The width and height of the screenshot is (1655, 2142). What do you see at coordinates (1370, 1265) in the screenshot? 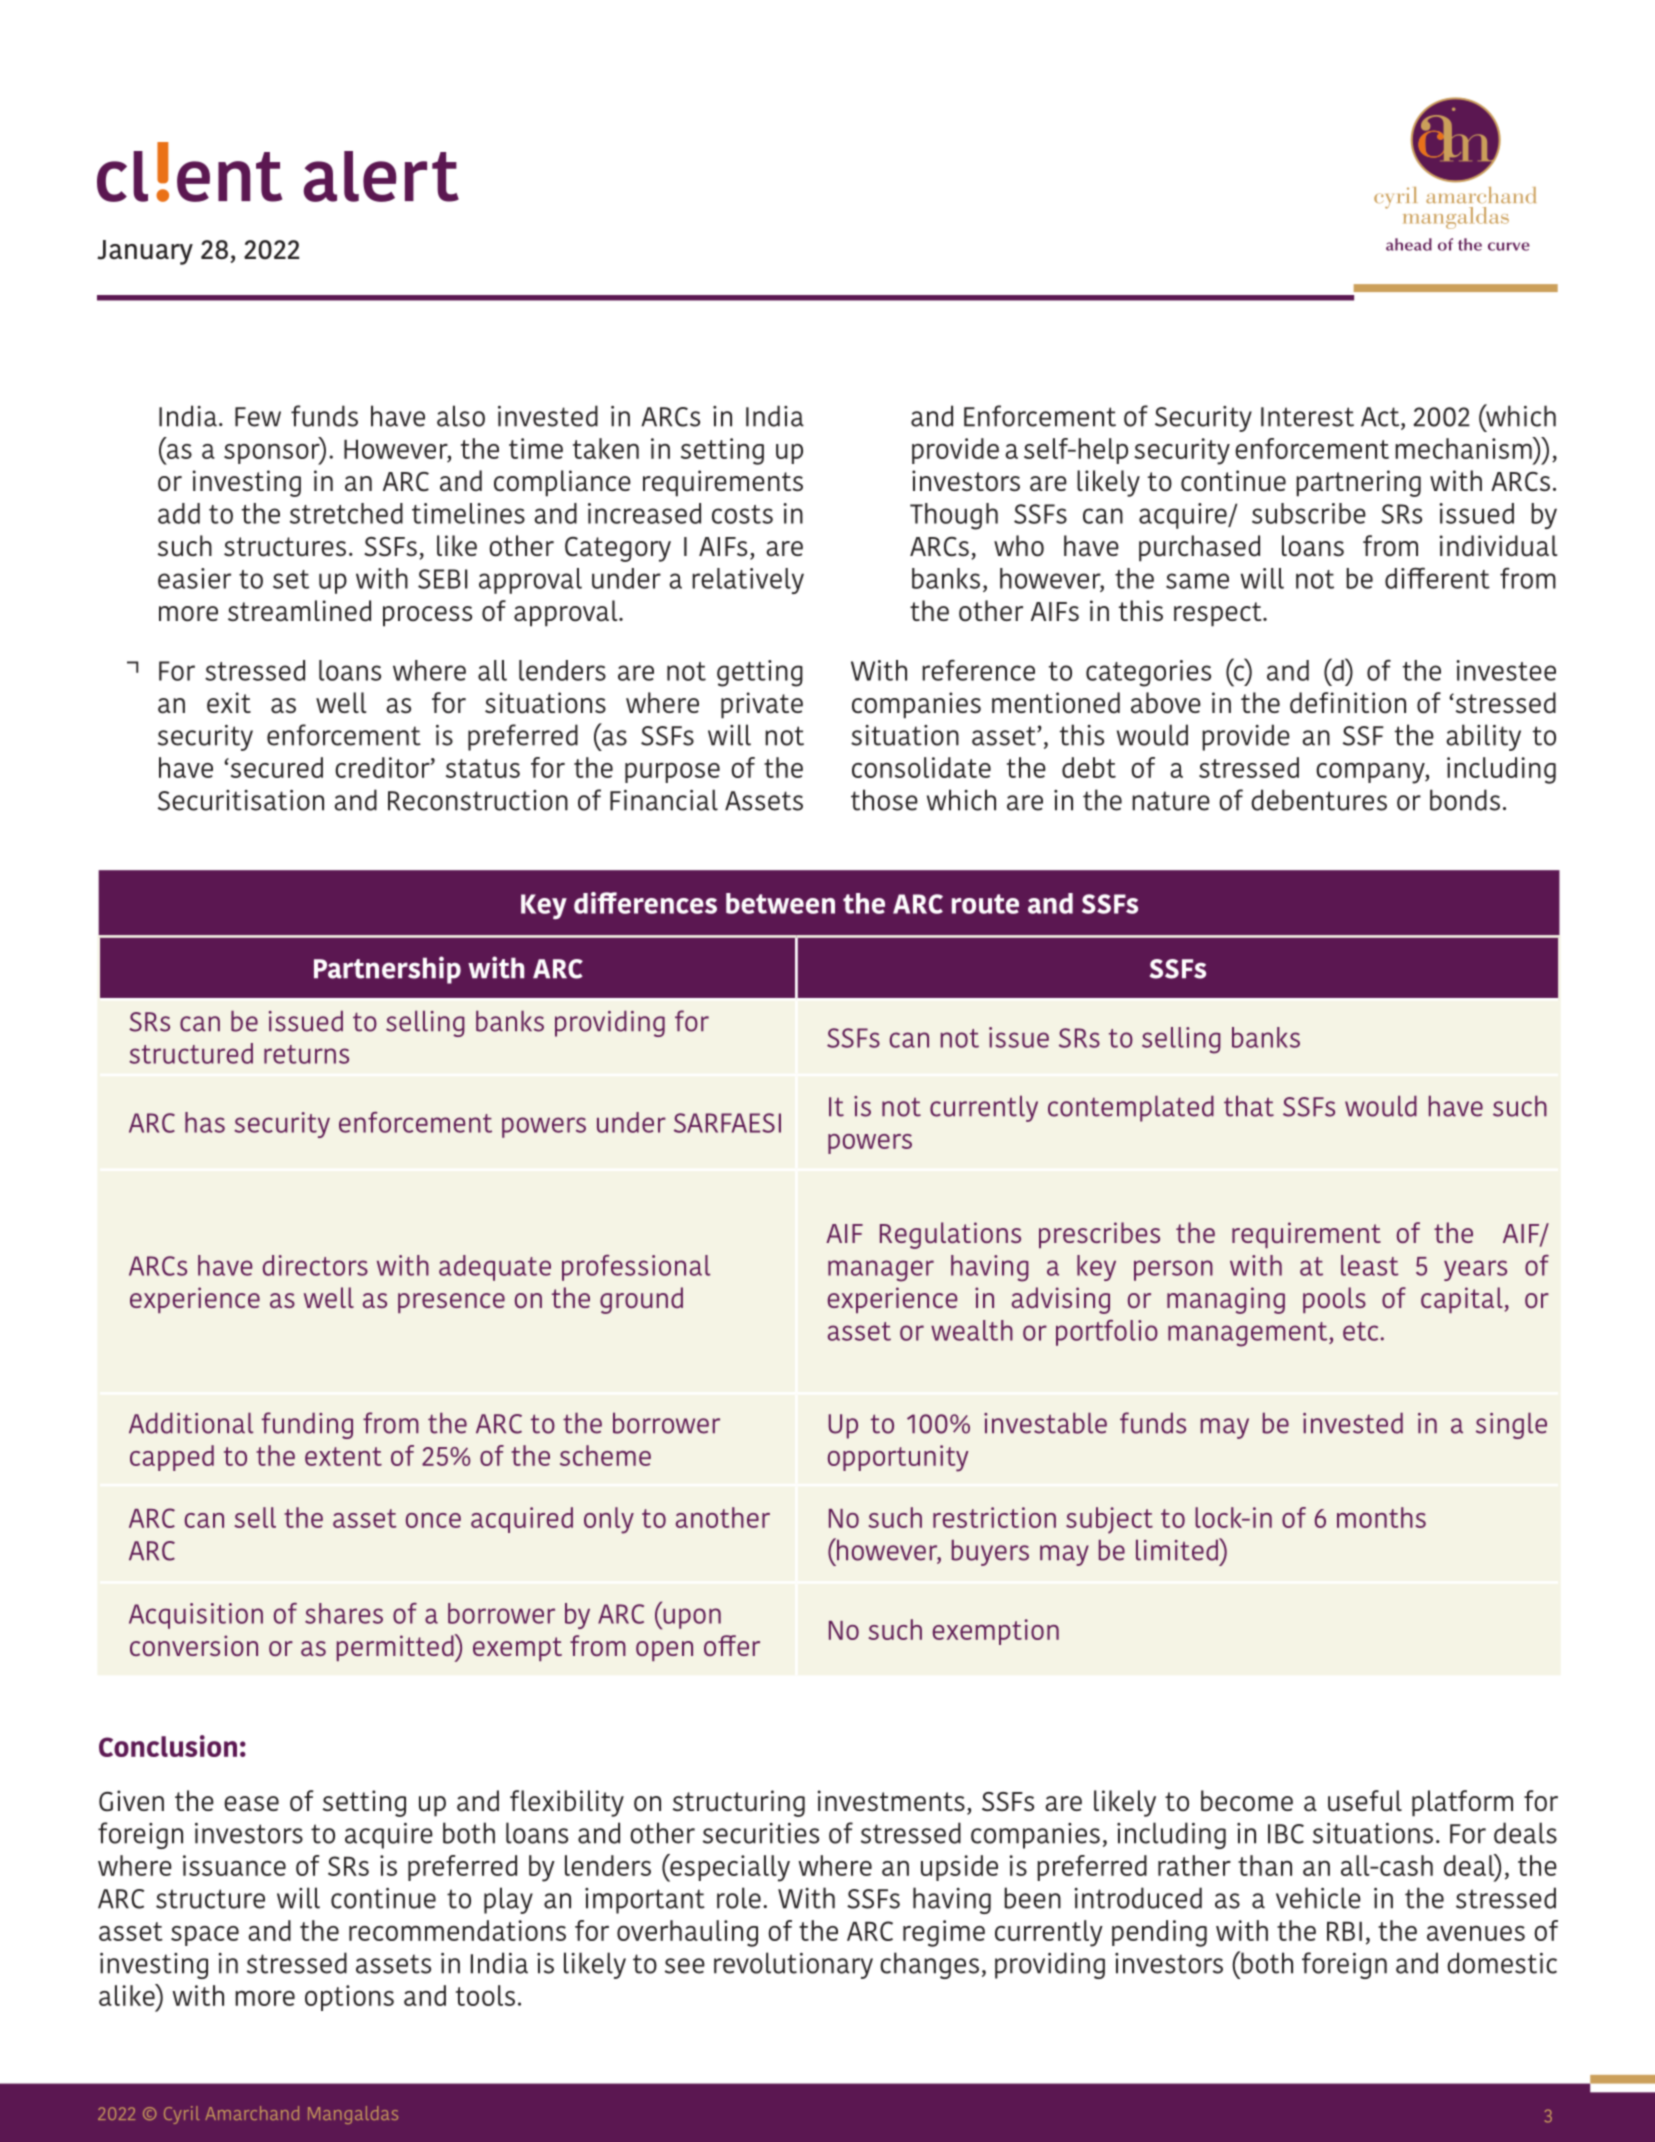
I see `least` at bounding box center [1370, 1265].
